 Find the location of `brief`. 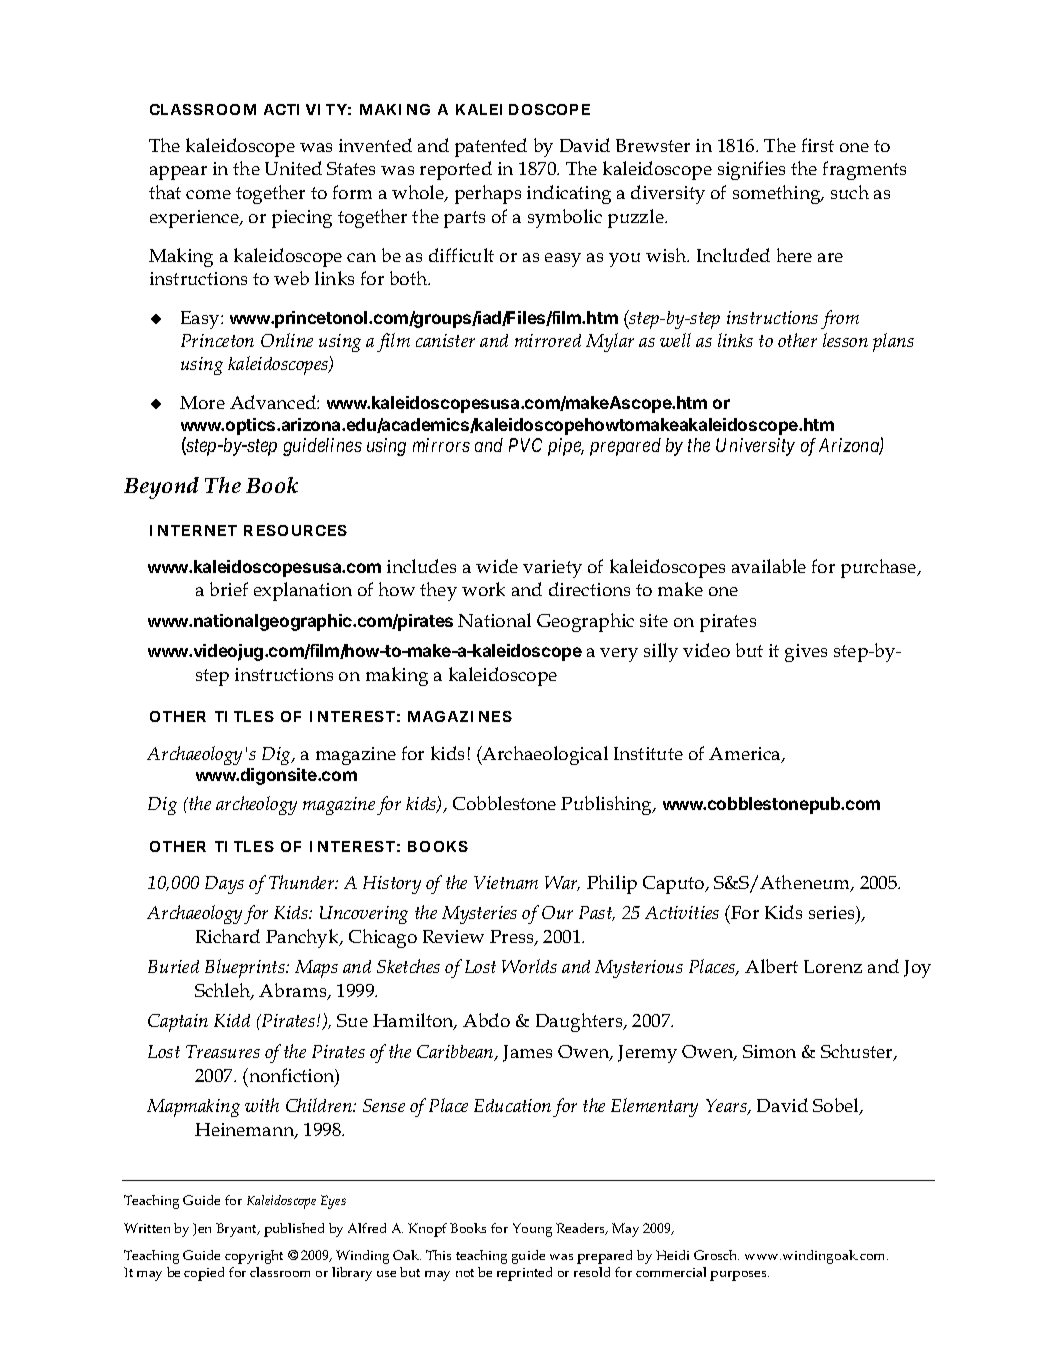

brief is located at coordinates (229, 589).
